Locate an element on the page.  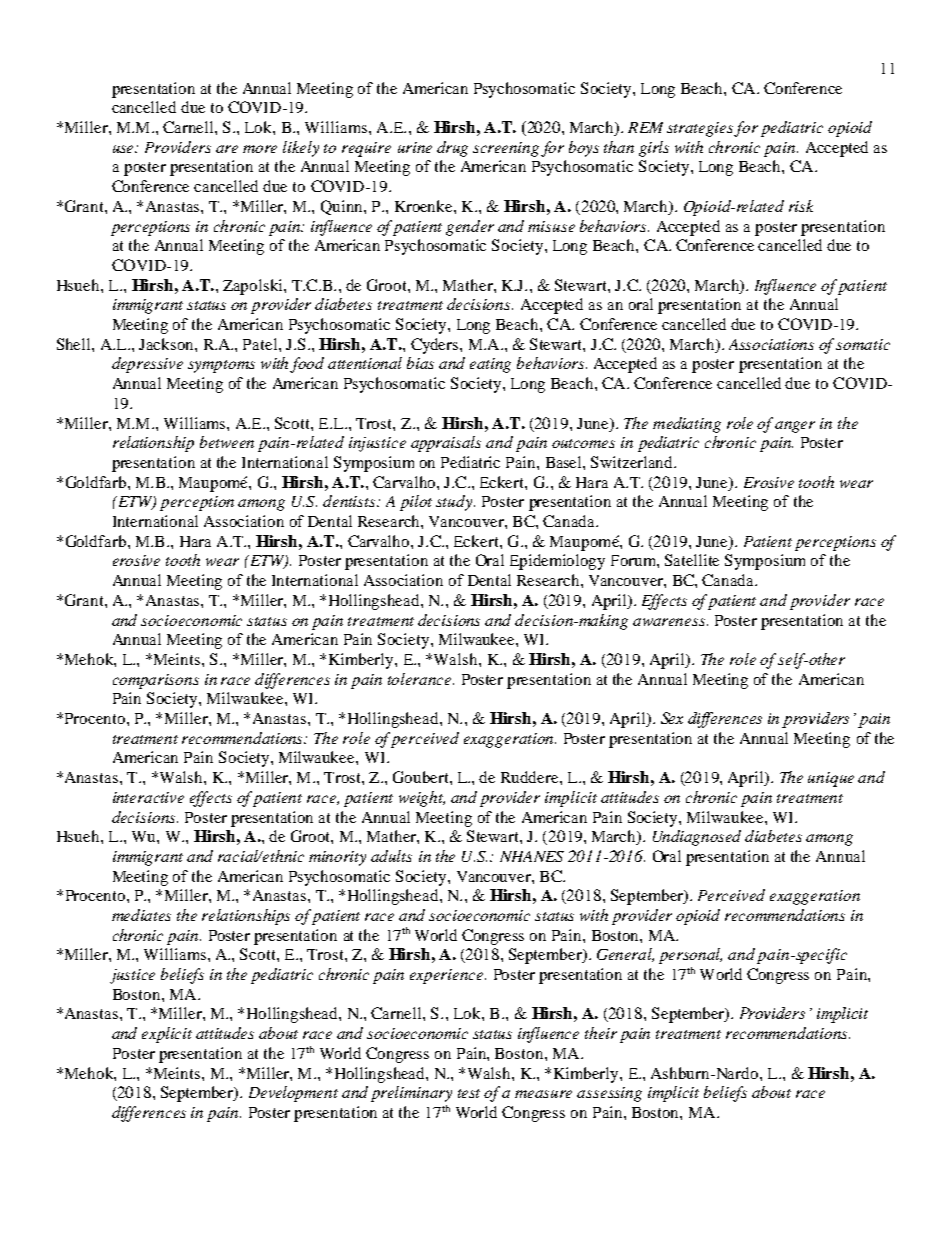
more is located at coordinates (260, 149).
